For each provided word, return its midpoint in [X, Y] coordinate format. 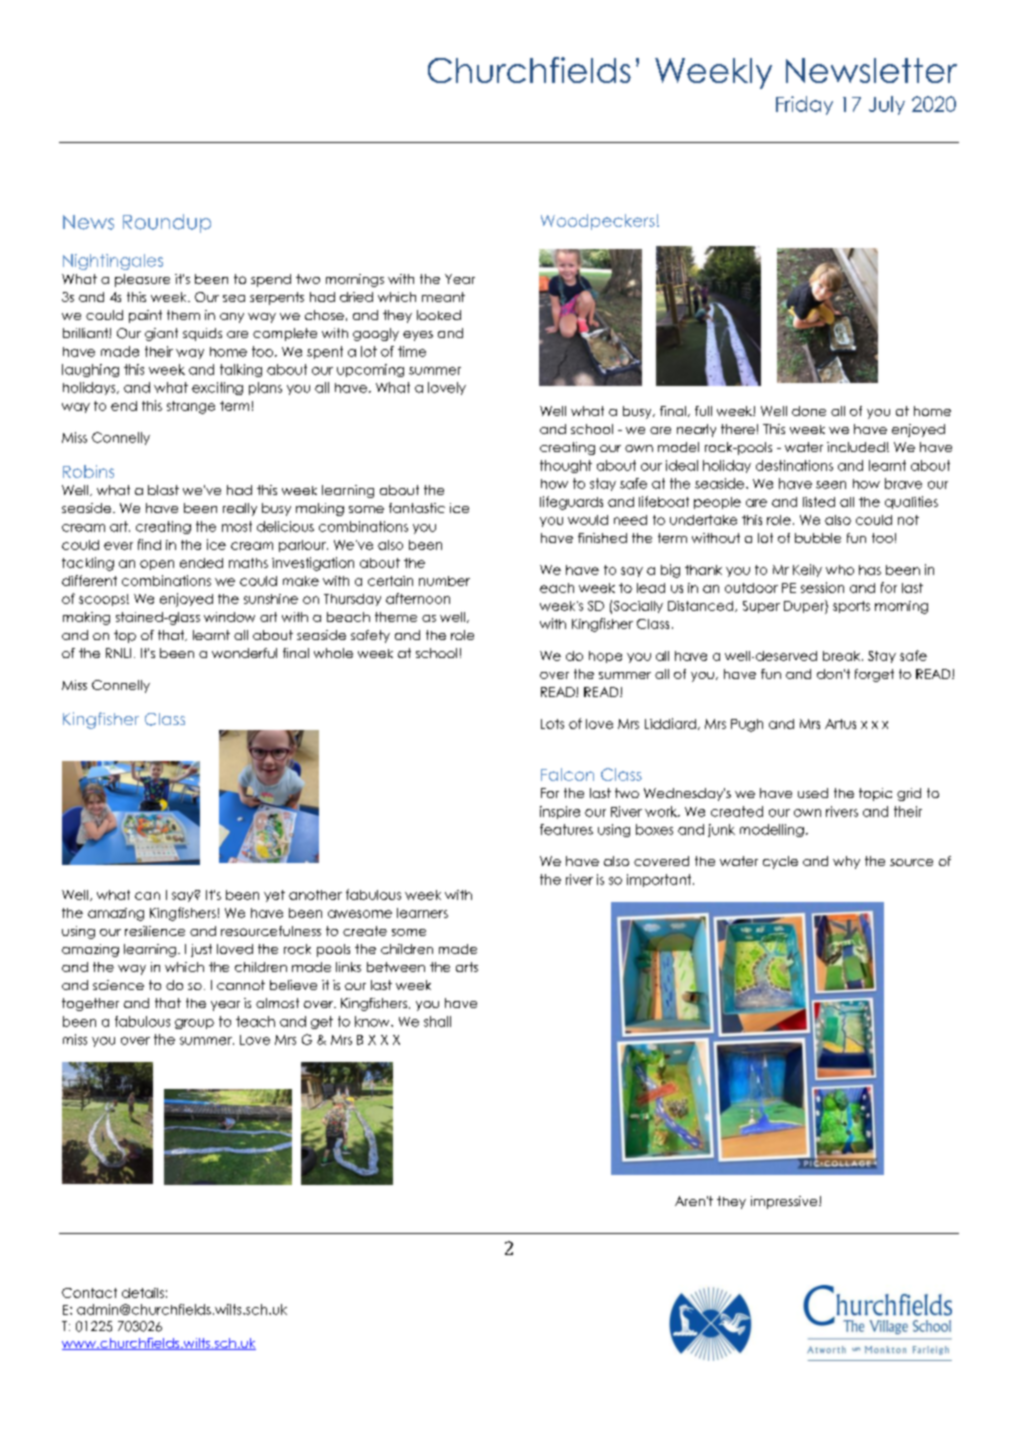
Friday [804, 105]
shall [437, 1021]
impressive [785, 1202]
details [143, 1293]
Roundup [167, 223]
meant [443, 297]
